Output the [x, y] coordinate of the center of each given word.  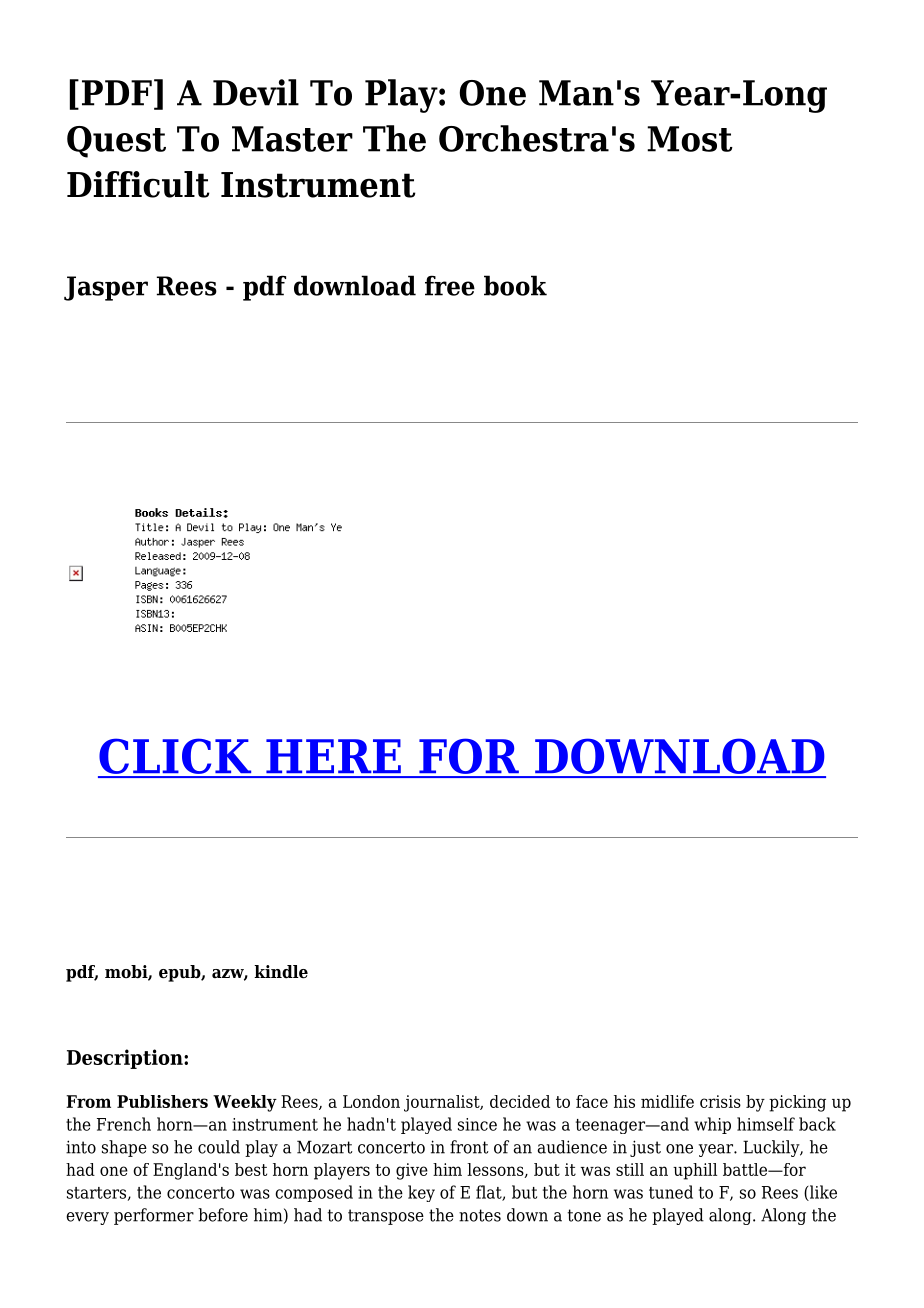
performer [154, 1216]
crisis [720, 1101]
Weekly [245, 1103]
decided [520, 1101]
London [371, 1101]
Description [126, 1059]
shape [124, 1148]
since [477, 1124]
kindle [281, 972]
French [124, 1124]
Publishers [162, 1101]
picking [797, 1103]
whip [712, 1125]
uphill [695, 1171]
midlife [667, 1101]
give [412, 1171]
